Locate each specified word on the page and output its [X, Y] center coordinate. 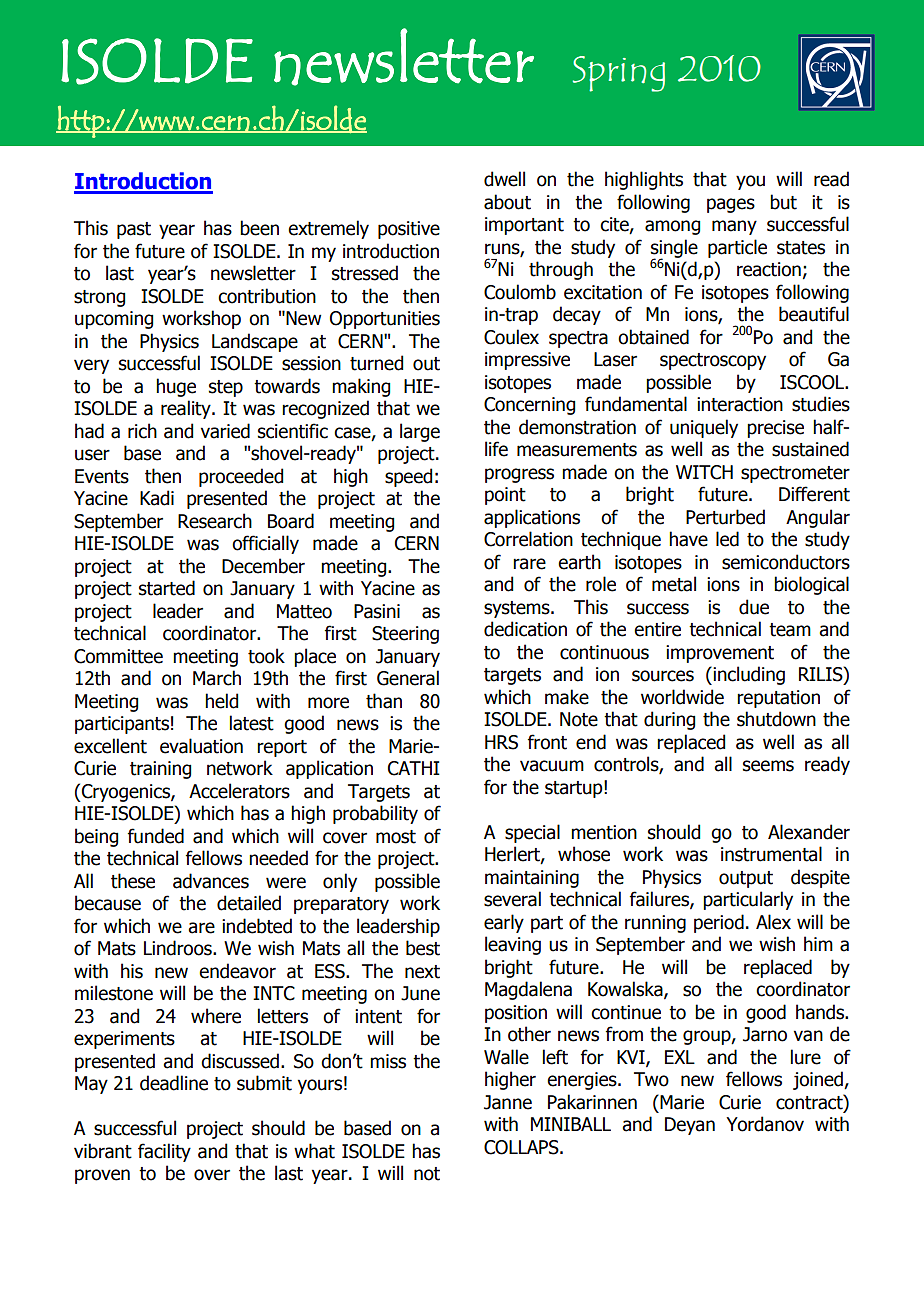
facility [164, 1152]
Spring [619, 74]
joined [819, 1080]
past [134, 230]
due [754, 607]
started [167, 588]
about [507, 202]
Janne [508, 1102]
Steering [405, 635]
